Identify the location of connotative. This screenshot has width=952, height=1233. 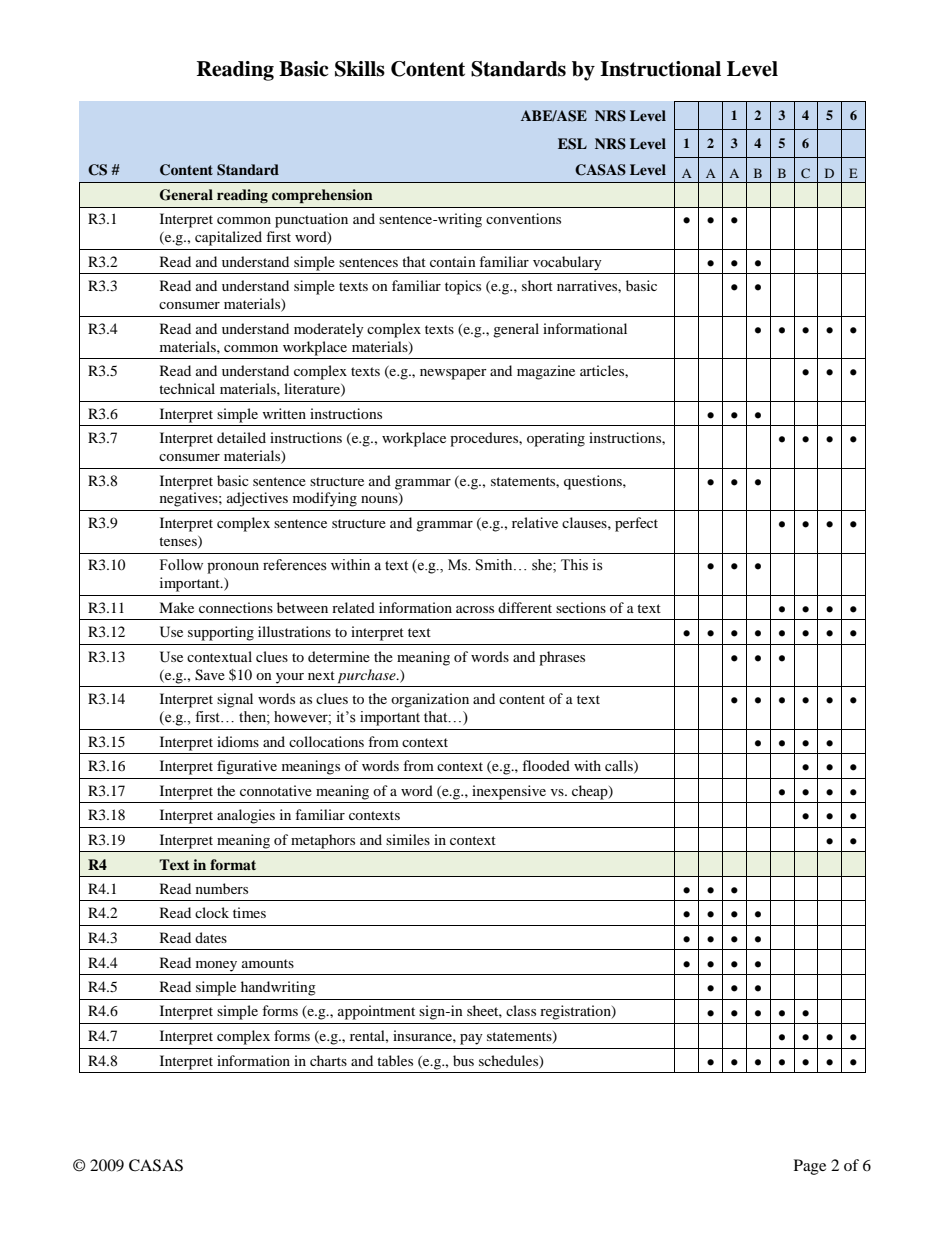
(276, 790).
